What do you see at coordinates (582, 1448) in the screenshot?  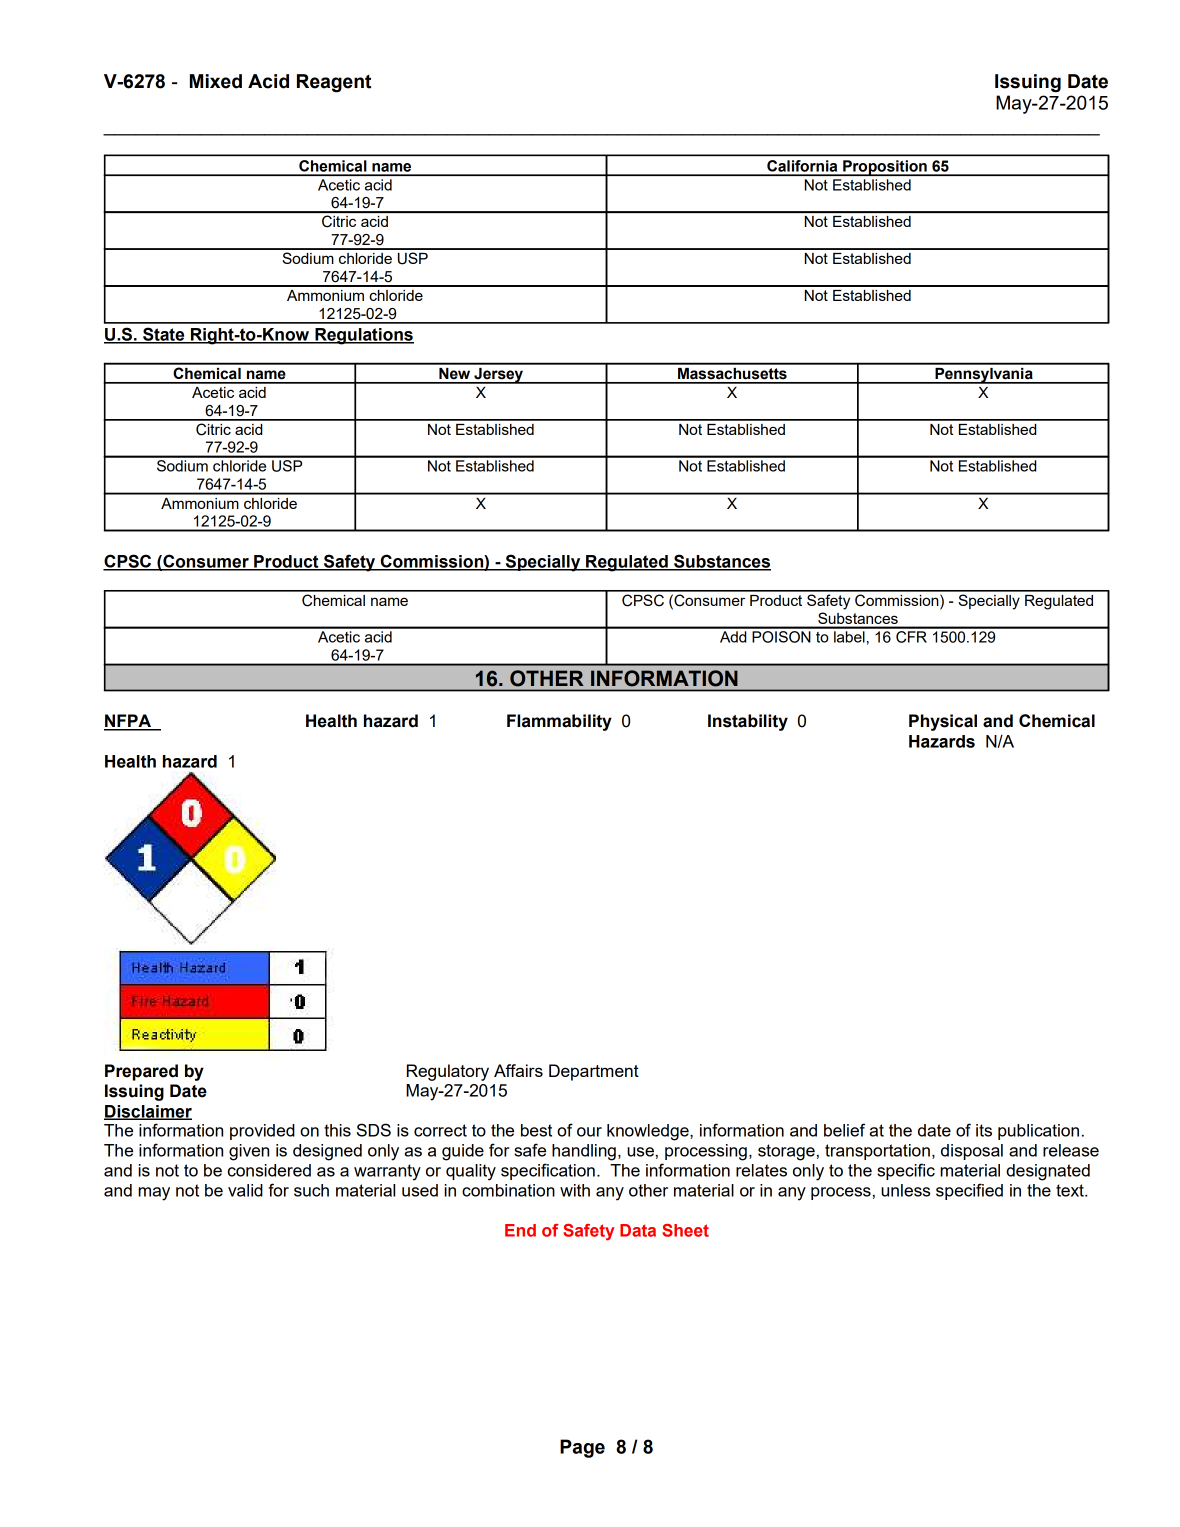 I see `Page` at bounding box center [582, 1448].
